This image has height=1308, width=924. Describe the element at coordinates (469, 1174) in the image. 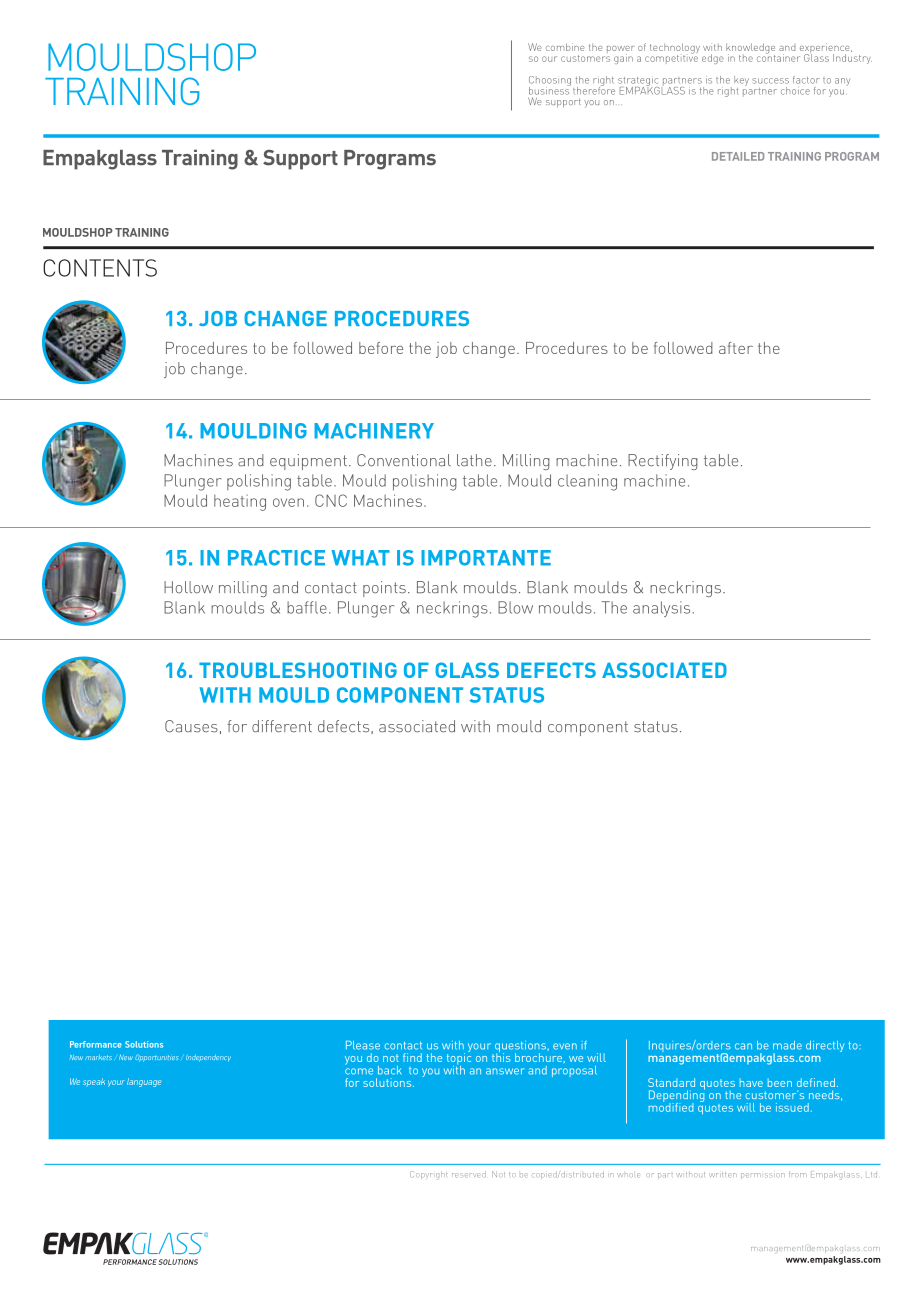

I see `reserved` at that location.
